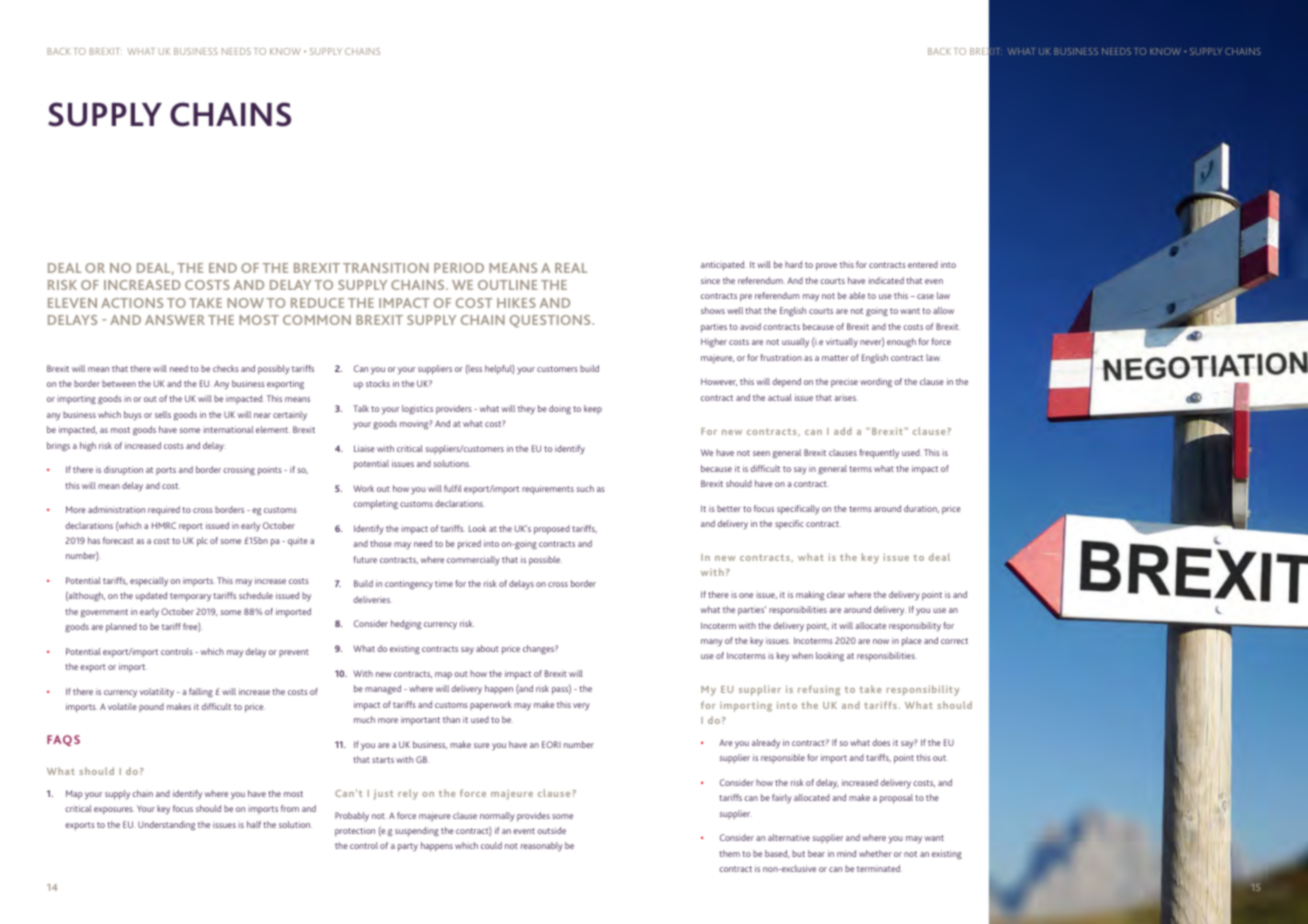  What do you see at coordinates (132, 303) in the screenshot?
I see `ACTIONS` at bounding box center [132, 303].
